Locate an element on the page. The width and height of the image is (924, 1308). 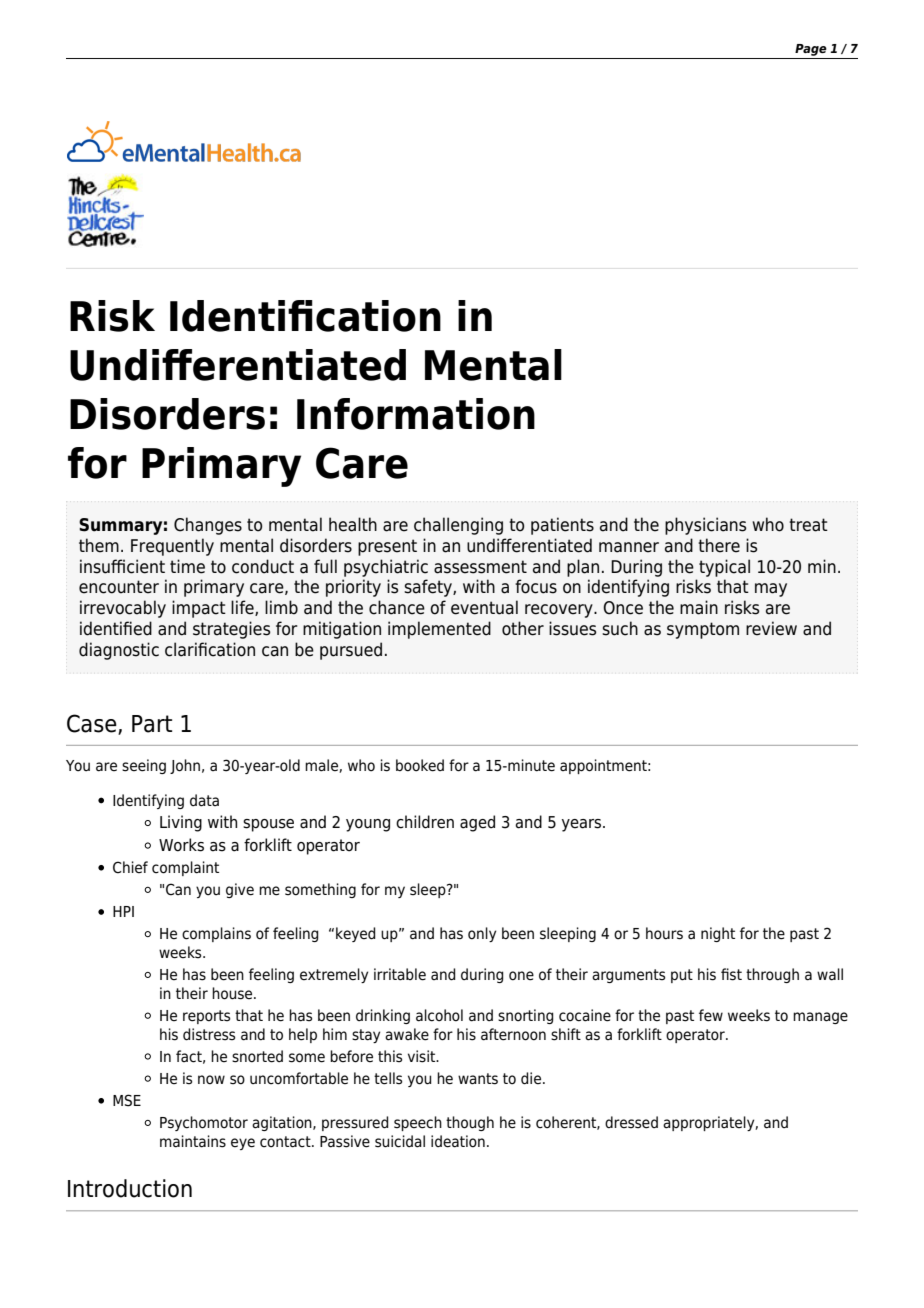
night is located at coordinates (718, 934).
